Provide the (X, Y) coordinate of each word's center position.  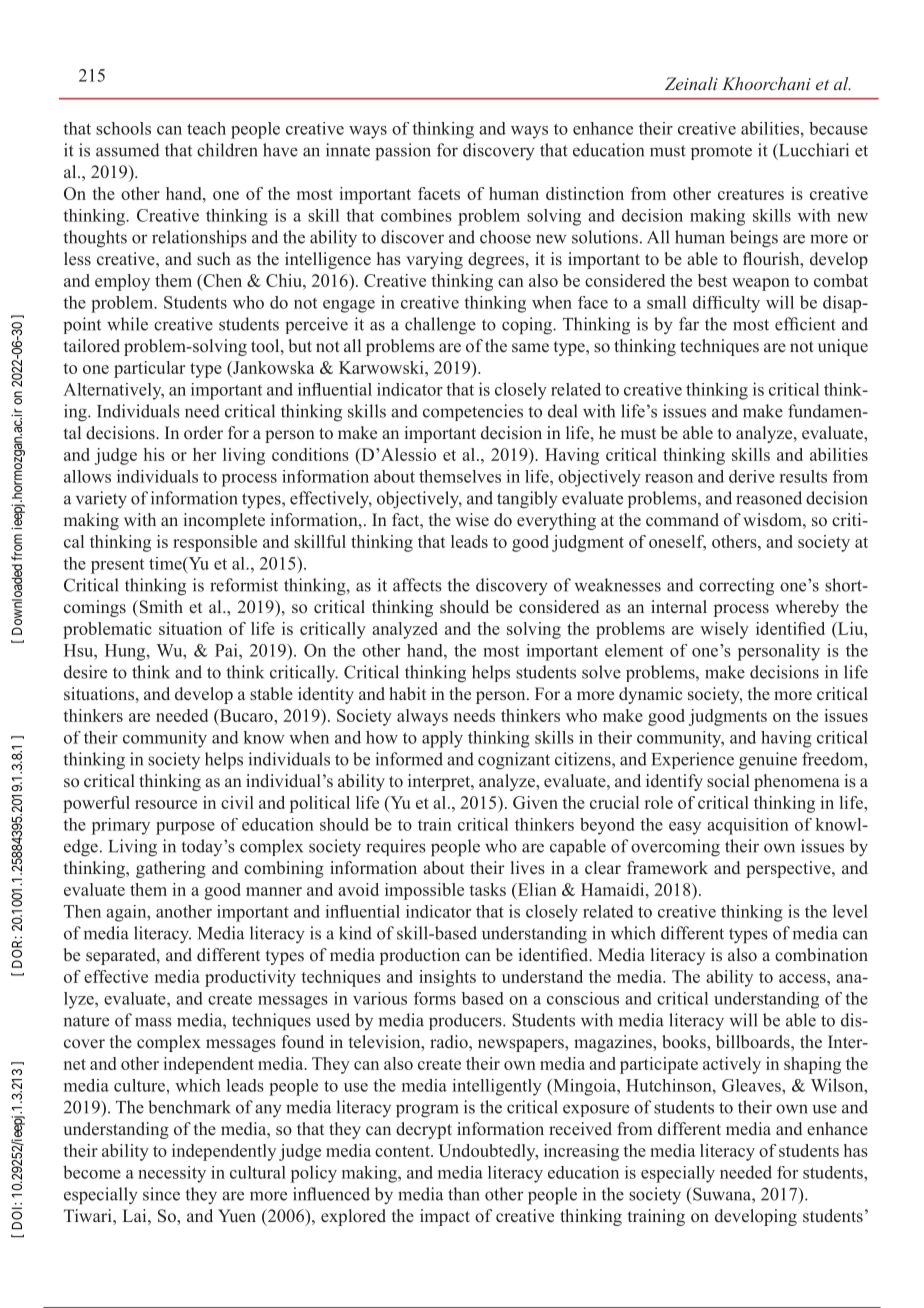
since (161, 1194)
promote (721, 152)
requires (396, 847)
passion (403, 152)
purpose (185, 828)
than (464, 1194)
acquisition (748, 826)
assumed (128, 150)
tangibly (527, 500)
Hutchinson (670, 1085)
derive (752, 476)
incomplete (224, 521)
